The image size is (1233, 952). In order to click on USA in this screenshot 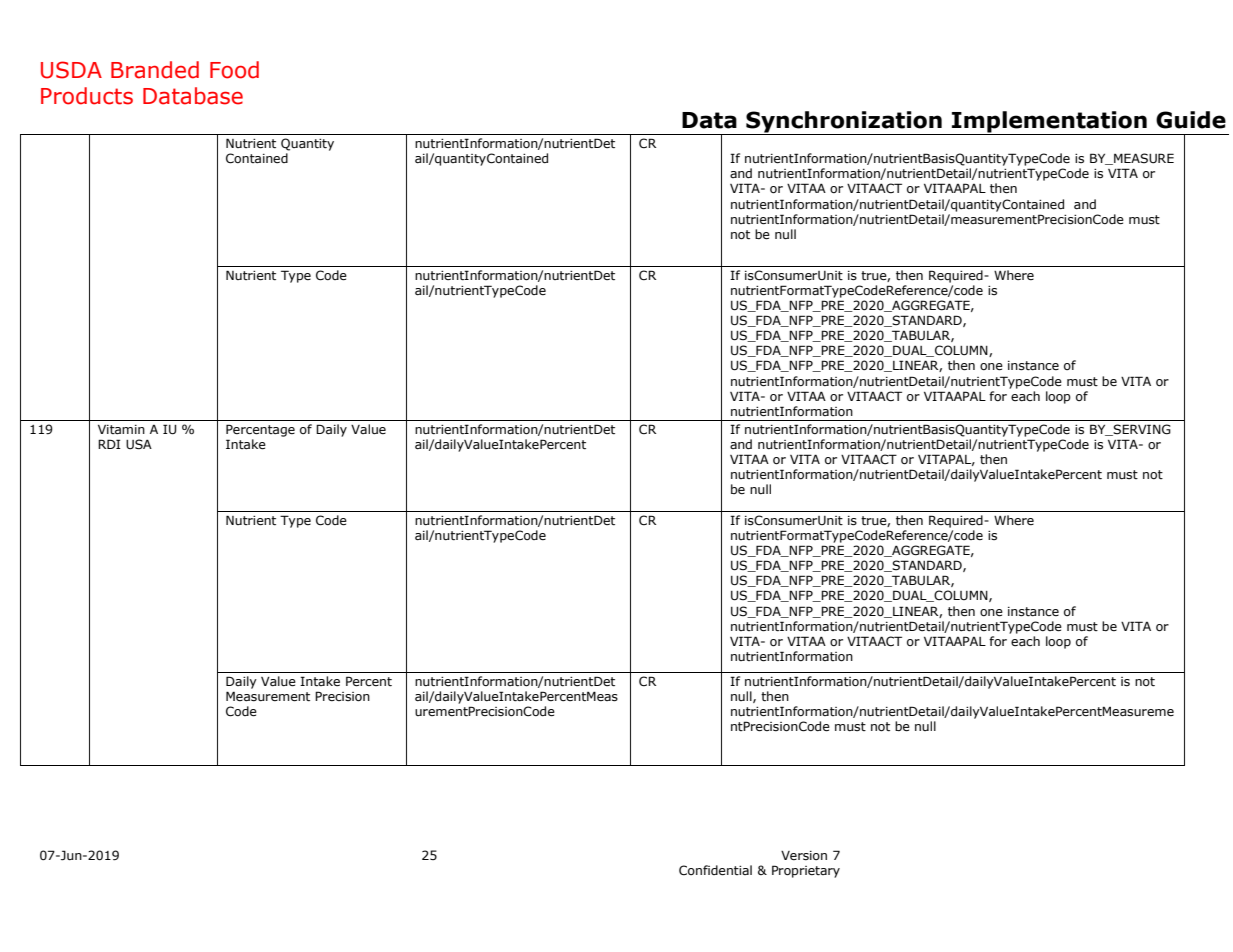, I will do `click(139, 444)`.
